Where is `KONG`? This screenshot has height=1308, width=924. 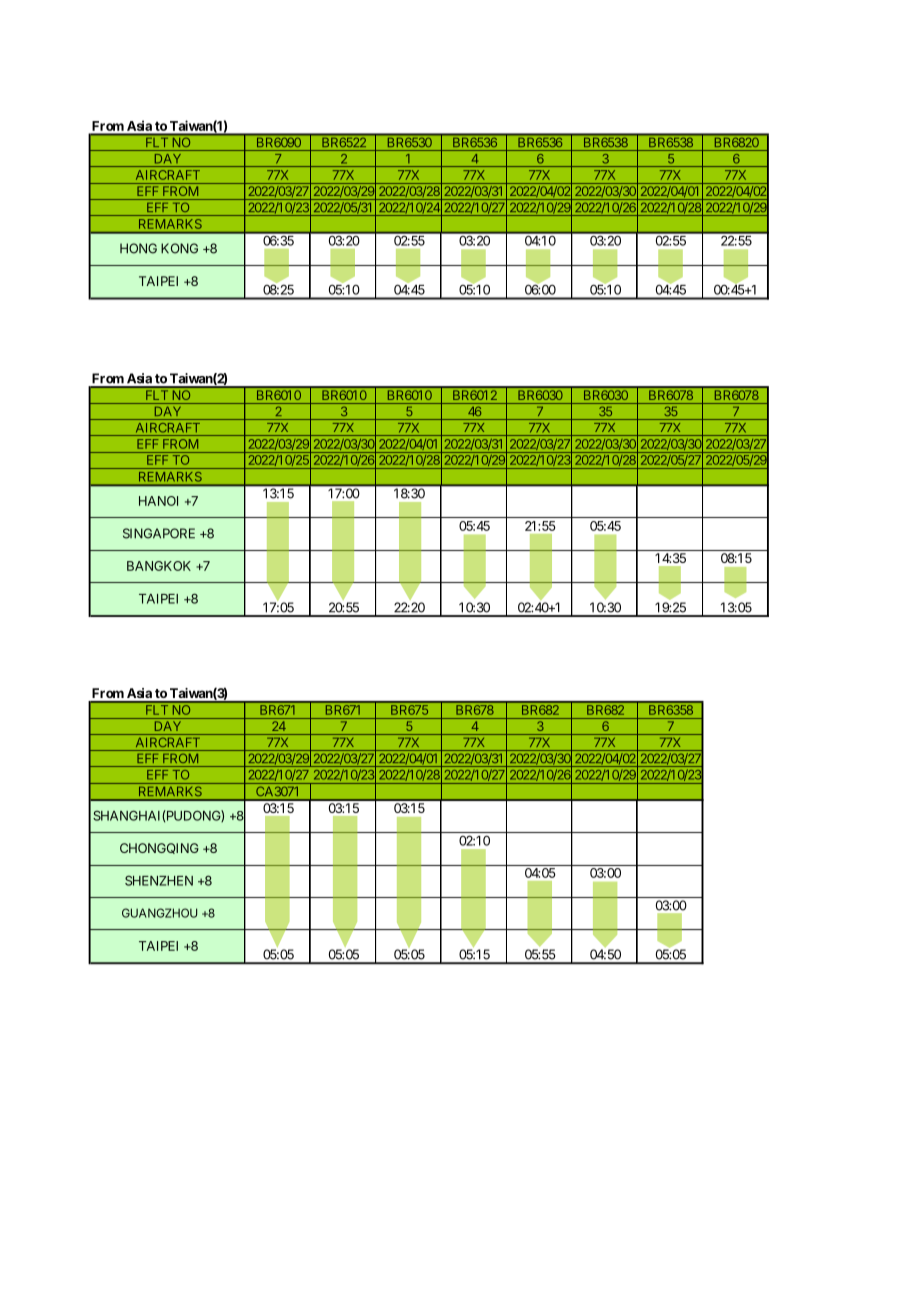
KONG is located at coordinates (179, 248).
